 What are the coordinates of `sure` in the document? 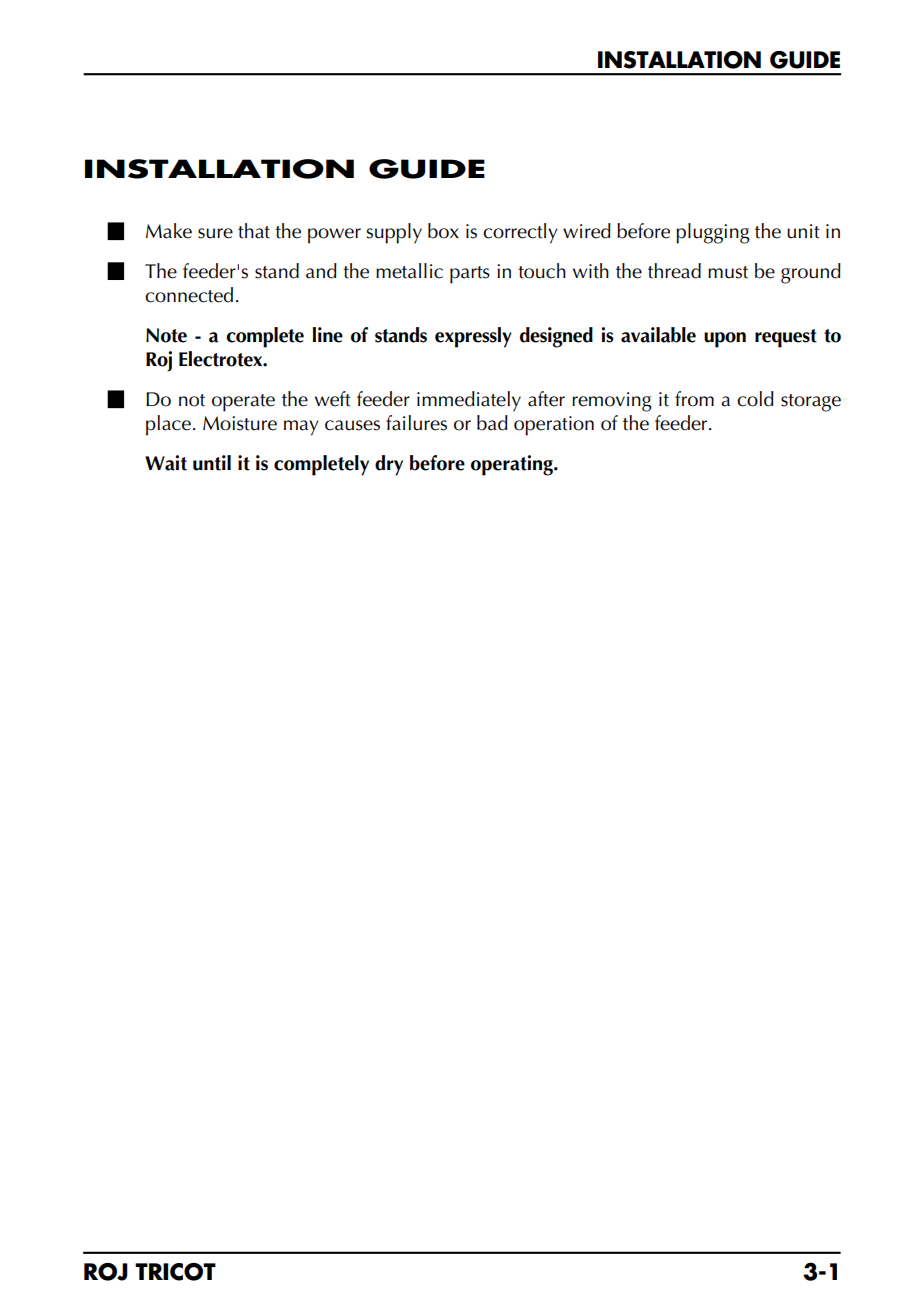 It's located at (215, 233).
